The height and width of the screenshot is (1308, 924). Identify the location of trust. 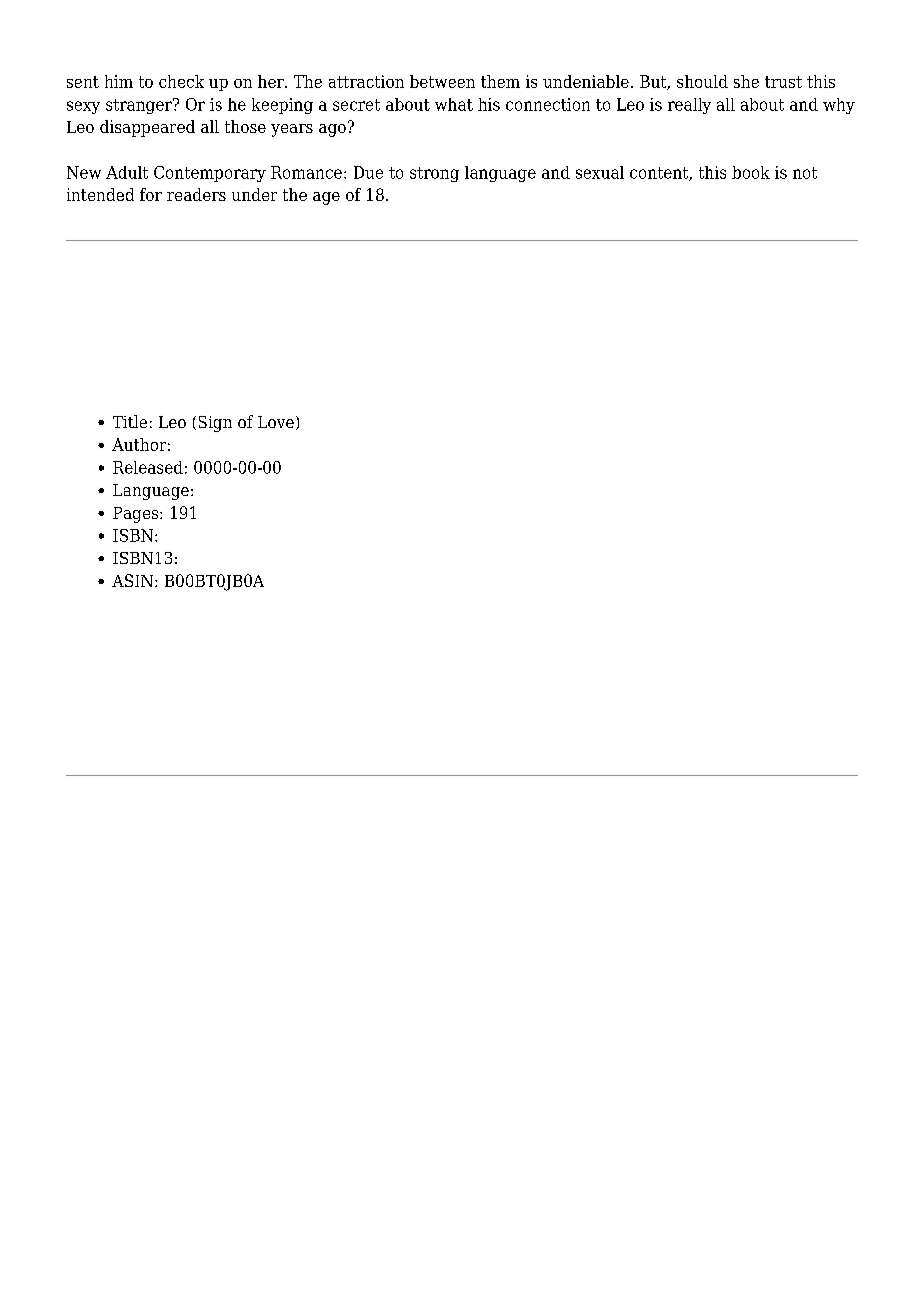
(783, 82).
